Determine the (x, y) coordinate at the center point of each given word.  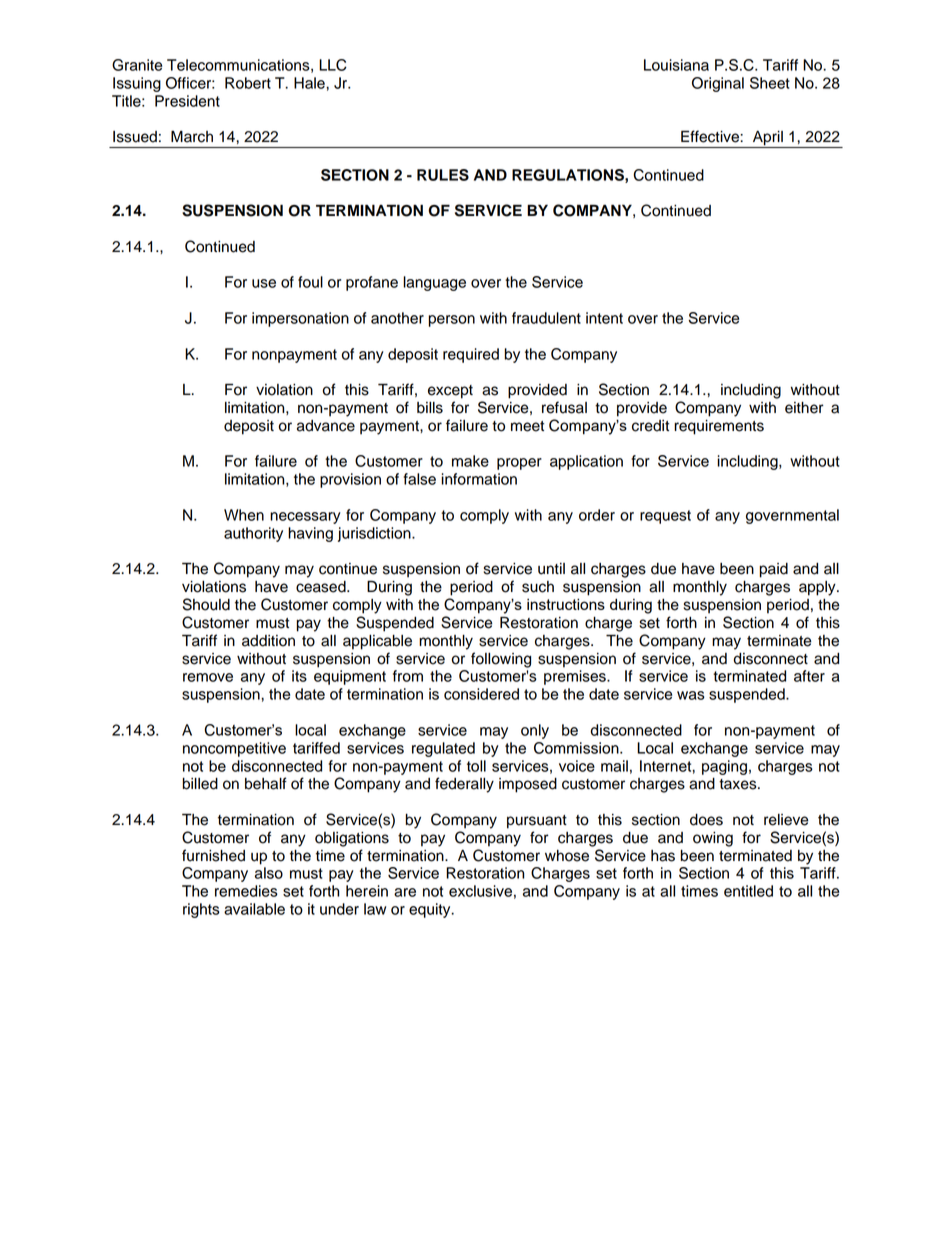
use (264, 283)
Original (718, 84)
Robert (248, 83)
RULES (443, 175)
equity (431, 910)
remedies (246, 891)
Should (206, 604)
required (471, 355)
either (804, 408)
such (538, 587)
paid (774, 570)
